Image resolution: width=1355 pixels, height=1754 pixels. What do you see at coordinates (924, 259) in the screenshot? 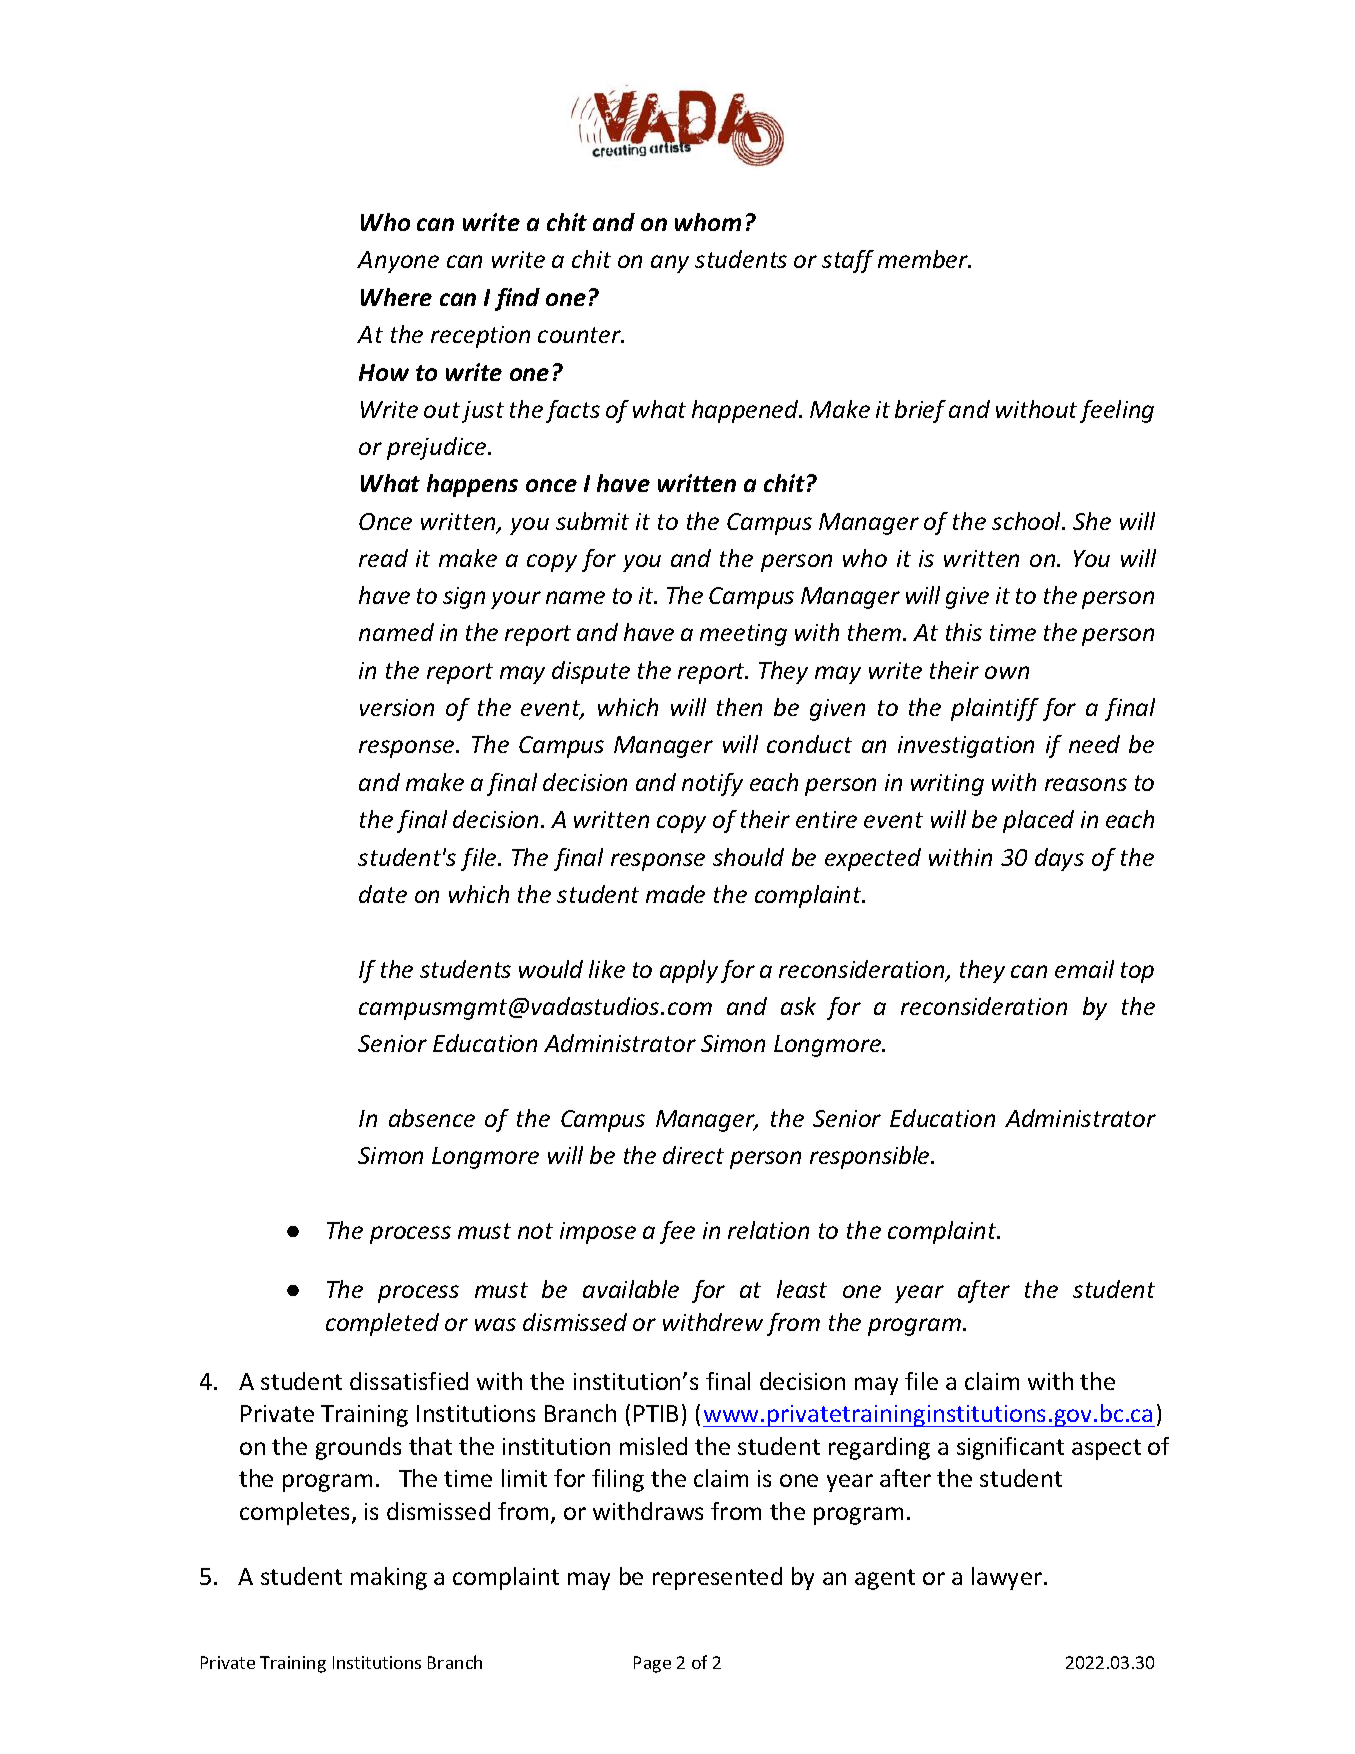
I see `member` at bounding box center [924, 259].
